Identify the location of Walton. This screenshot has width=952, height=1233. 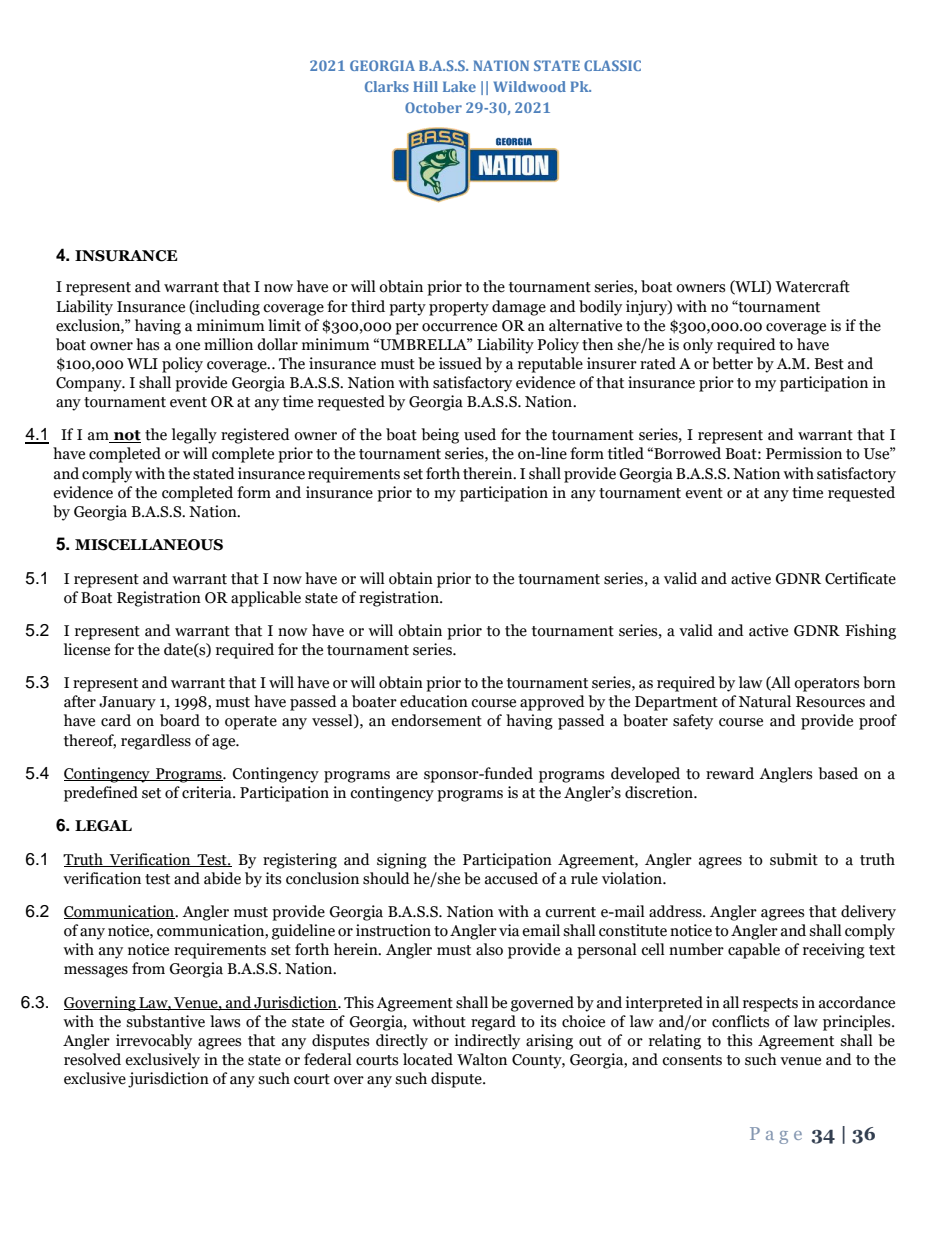
(482, 1059).
